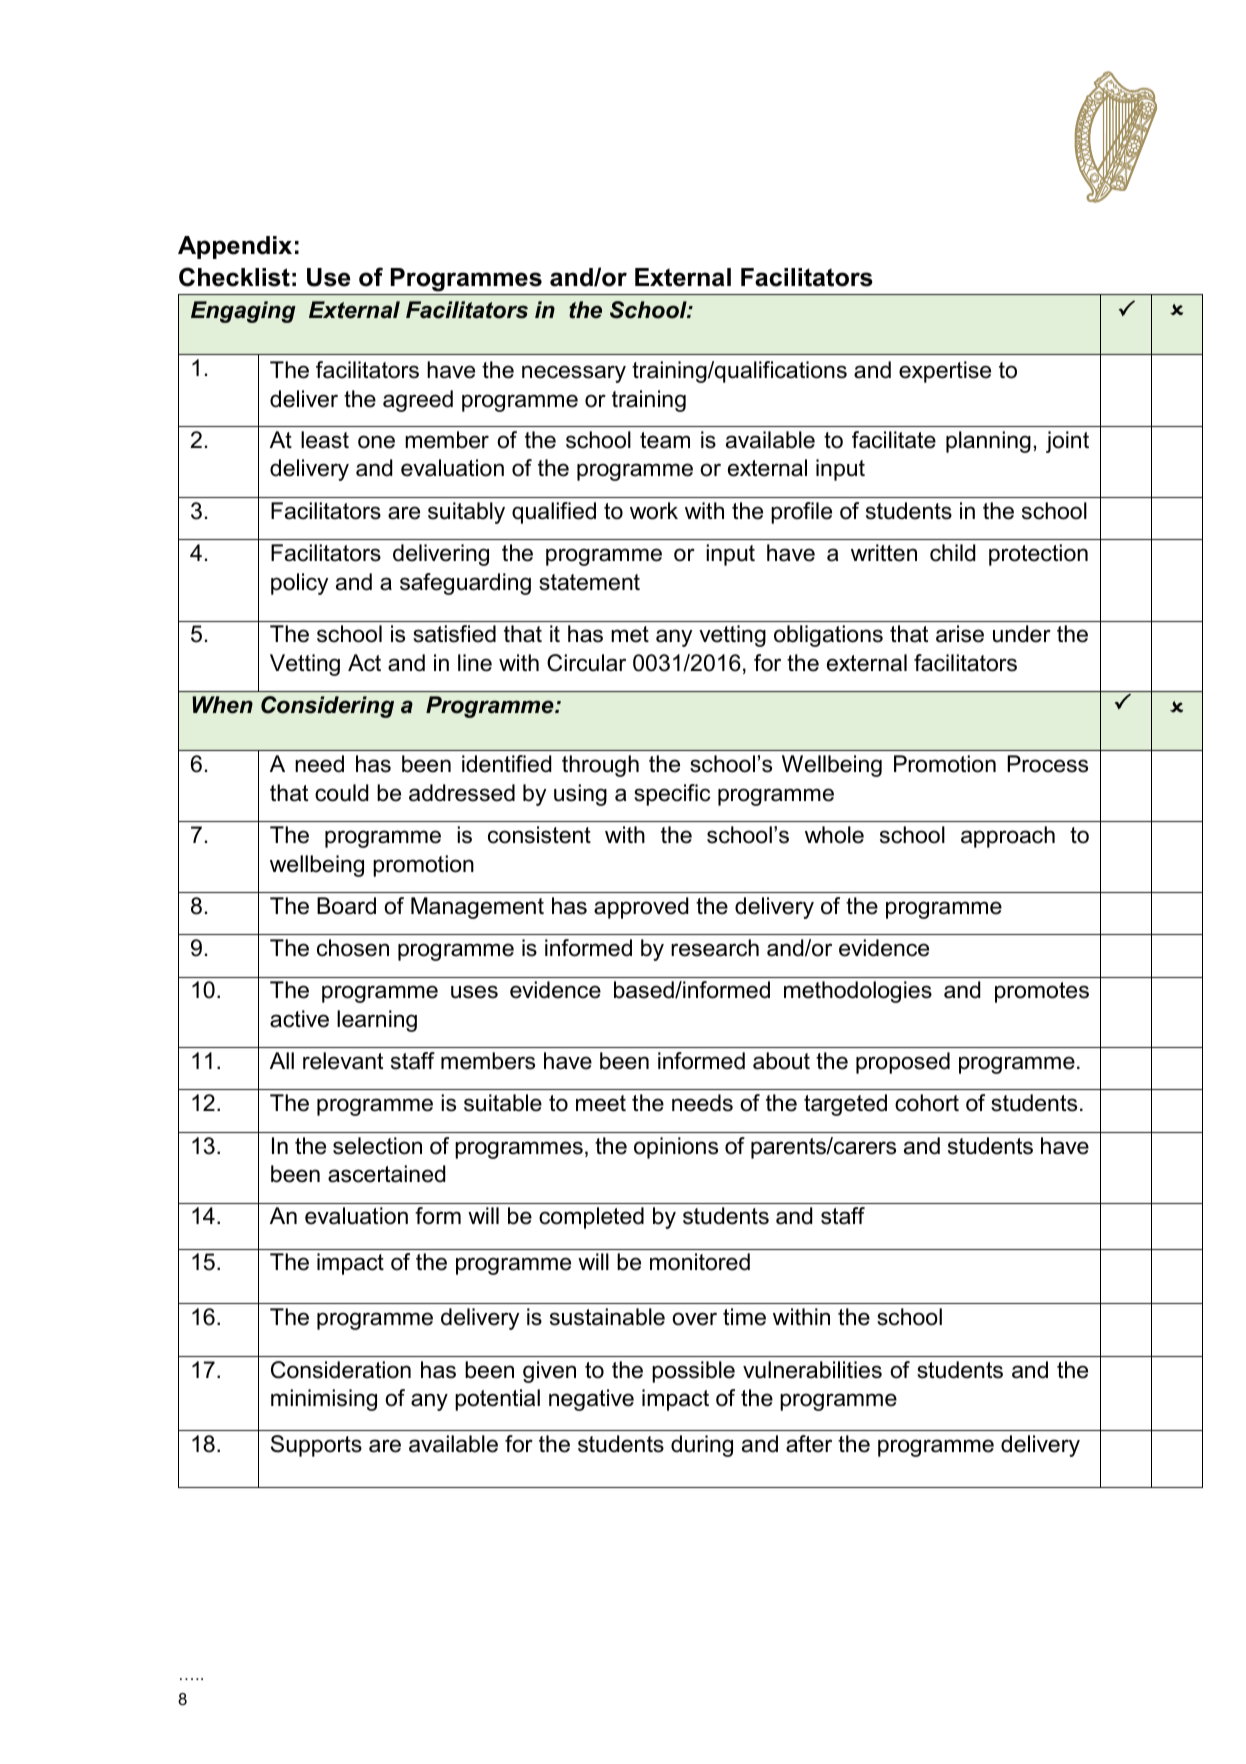 The height and width of the screenshot is (1764, 1246). I want to click on selection, so click(377, 1146).
